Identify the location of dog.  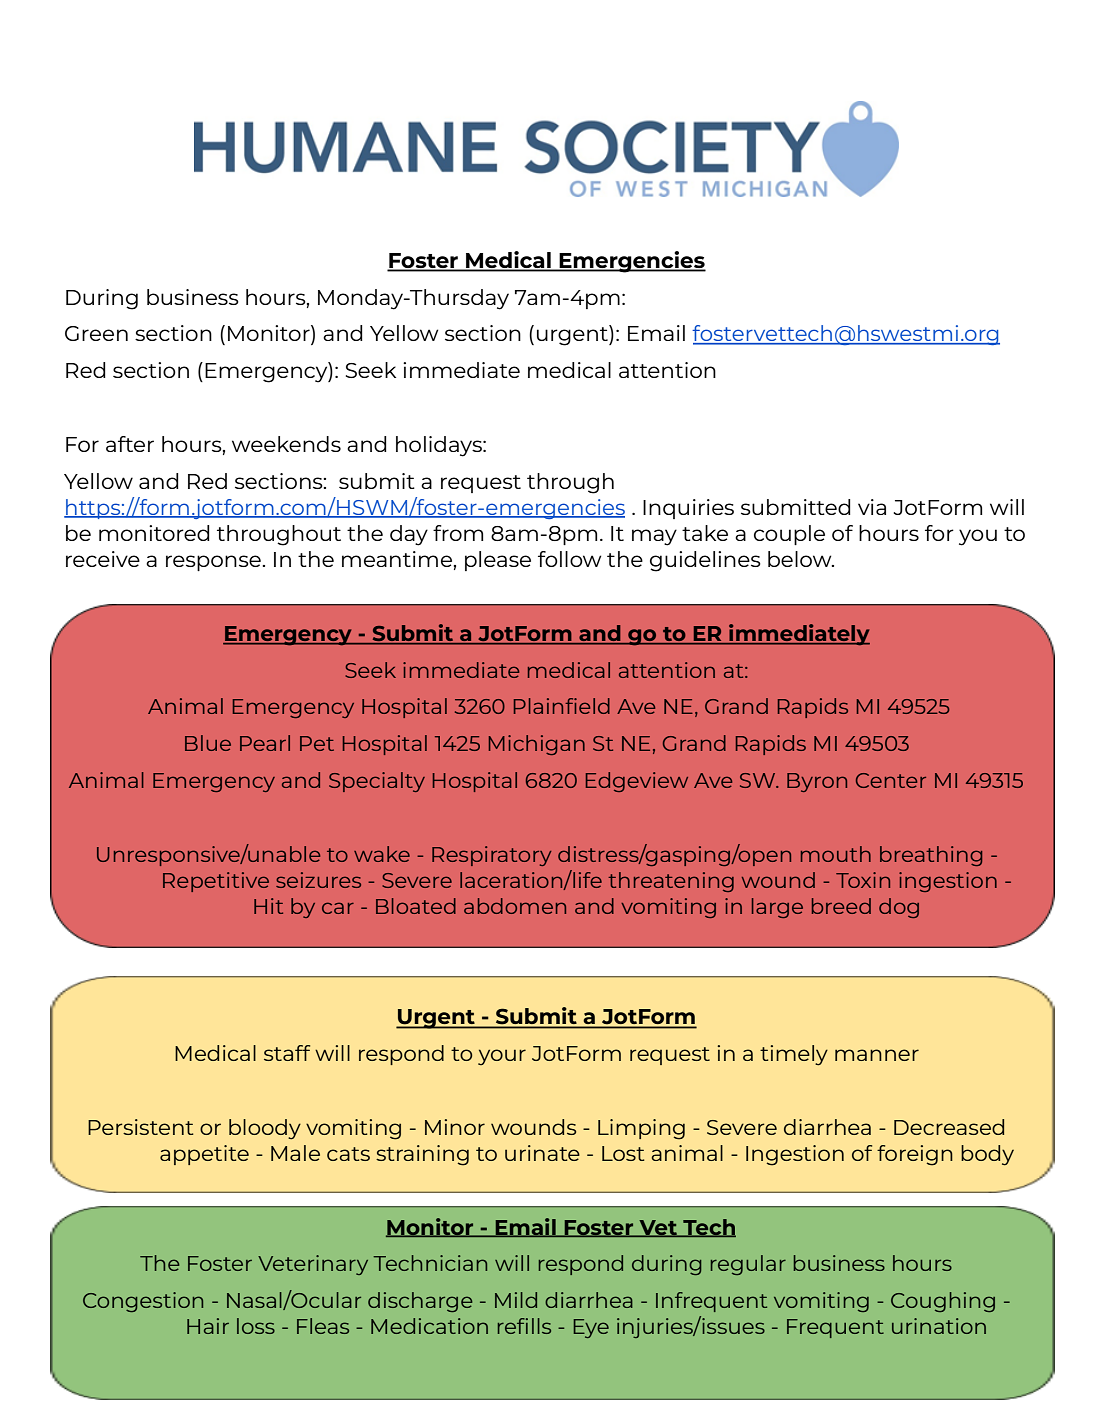
(899, 908).
